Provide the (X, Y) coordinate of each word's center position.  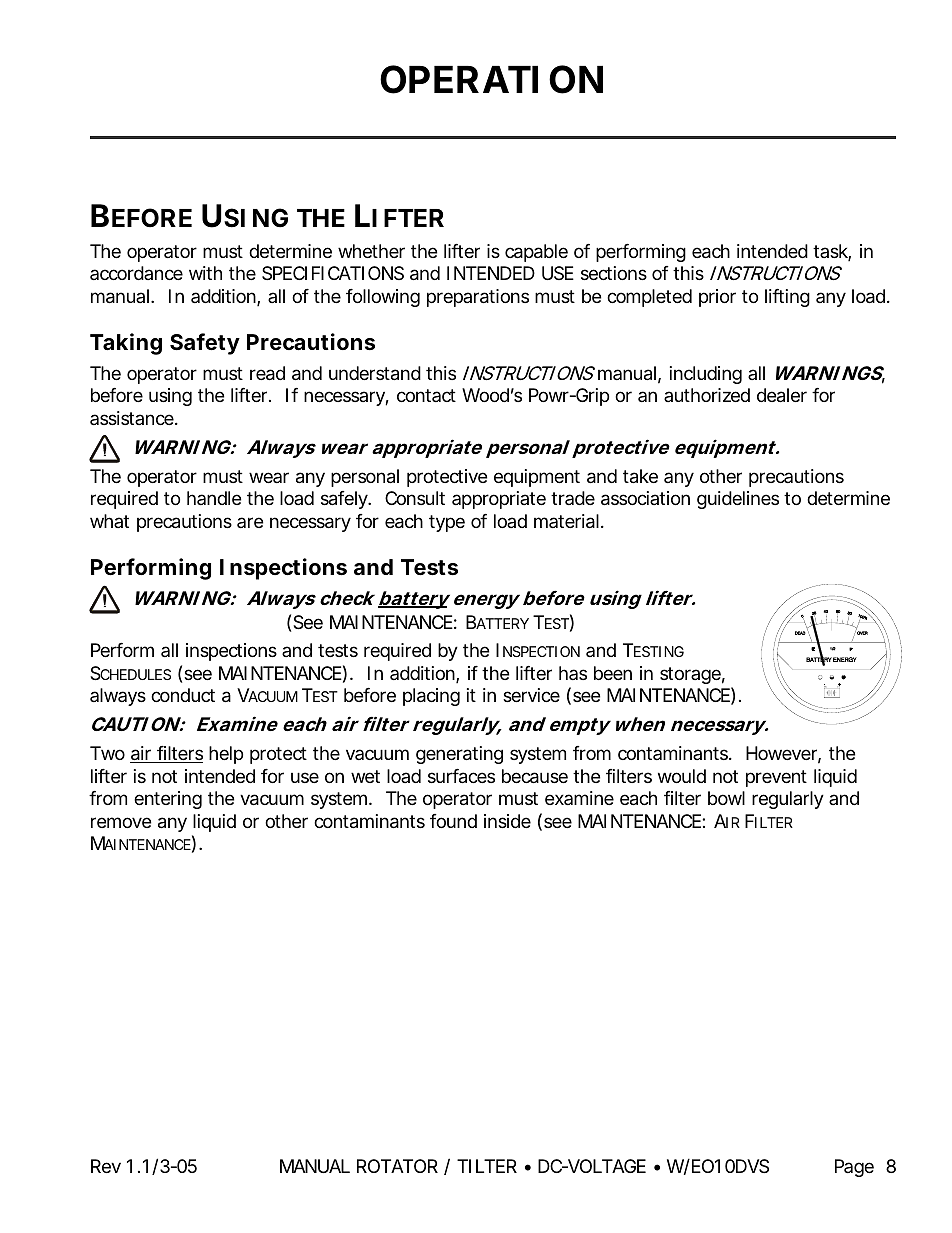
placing (431, 697)
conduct (183, 695)
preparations (478, 298)
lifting (787, 298)
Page (854, 1168)
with (205, 273)
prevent (776, 778)
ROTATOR (397, 1166)
